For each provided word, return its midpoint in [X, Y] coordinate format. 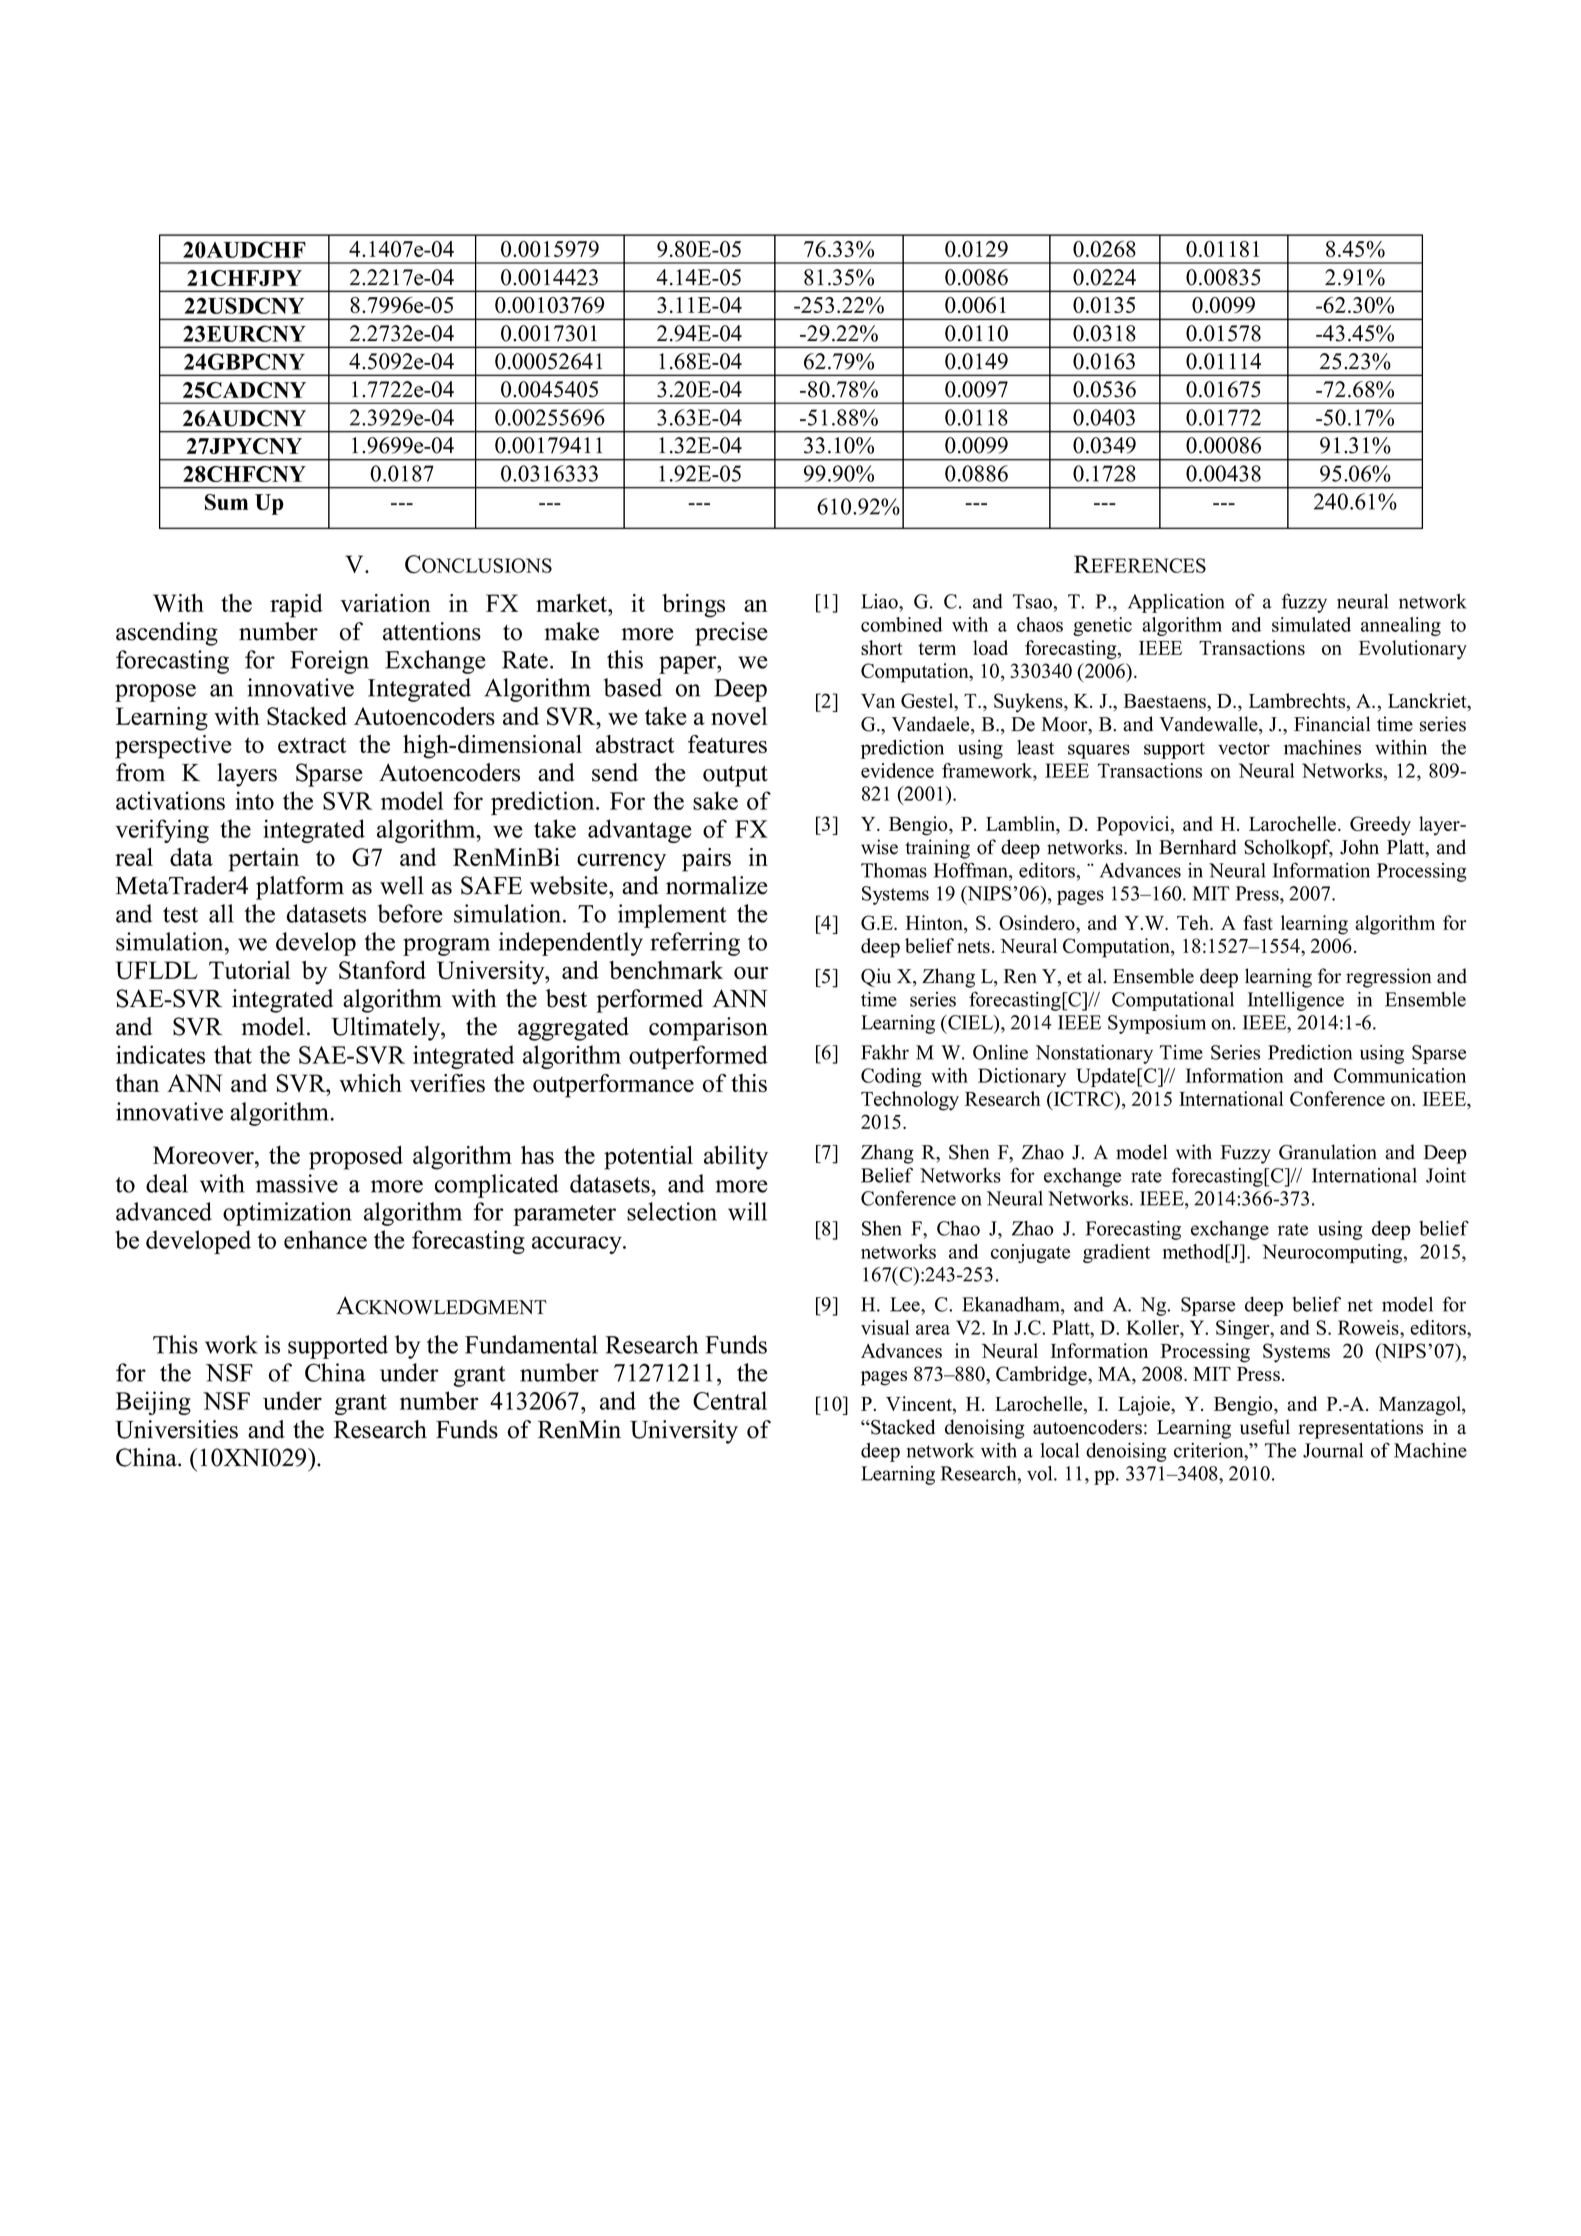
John [1359, 847]
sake [715, 800]
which [370, 1083]
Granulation [1328, 1152]
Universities [176, 1429]
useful [1265, 1427]
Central [730, 1400]
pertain [263, 860]
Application [1176, 603]
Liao [880, 601]
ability [736, 1158]
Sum [226, 502]
